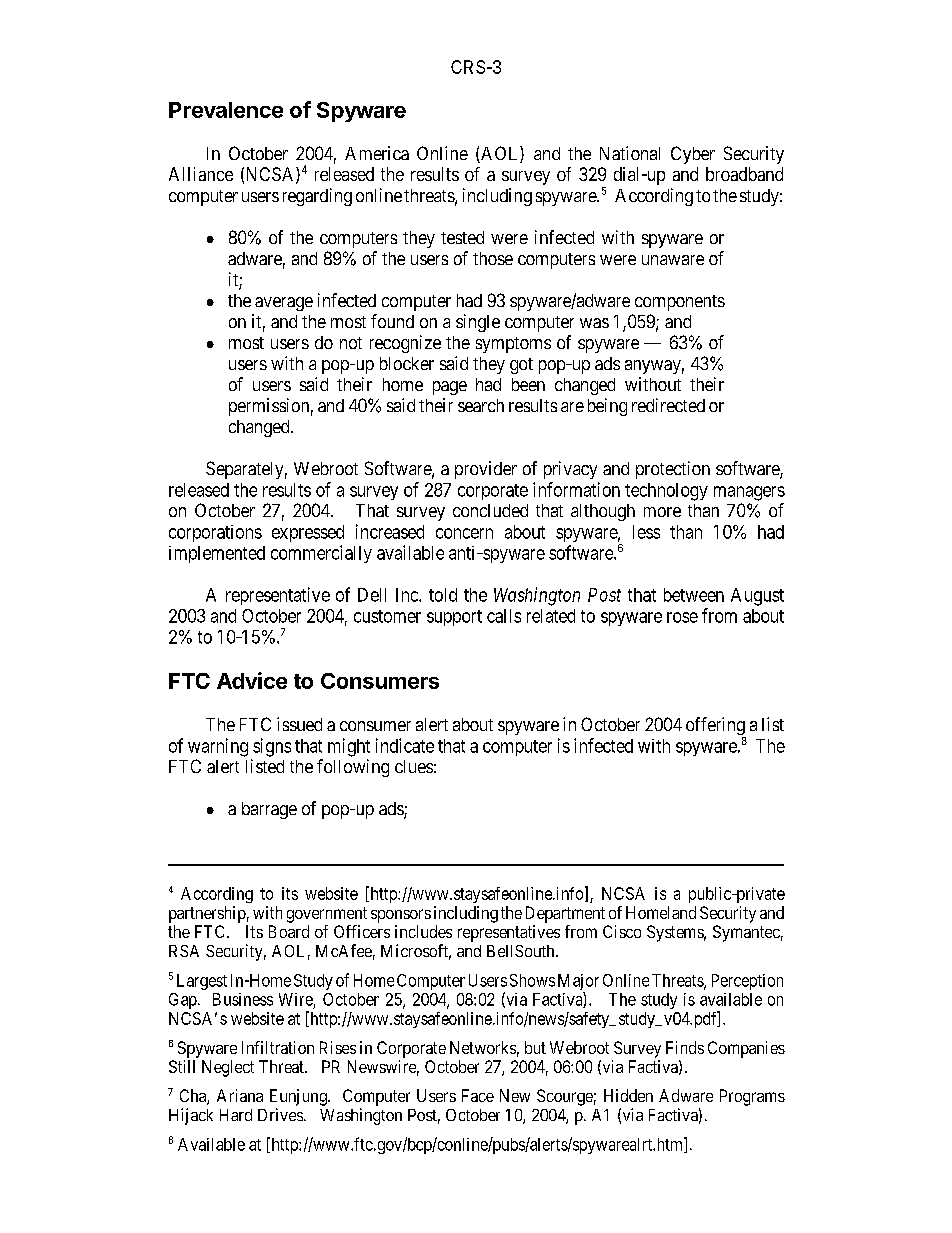 The width and height of the screenshot is (952, 1233). I want to click on Prevalence, so click(226, 110).
